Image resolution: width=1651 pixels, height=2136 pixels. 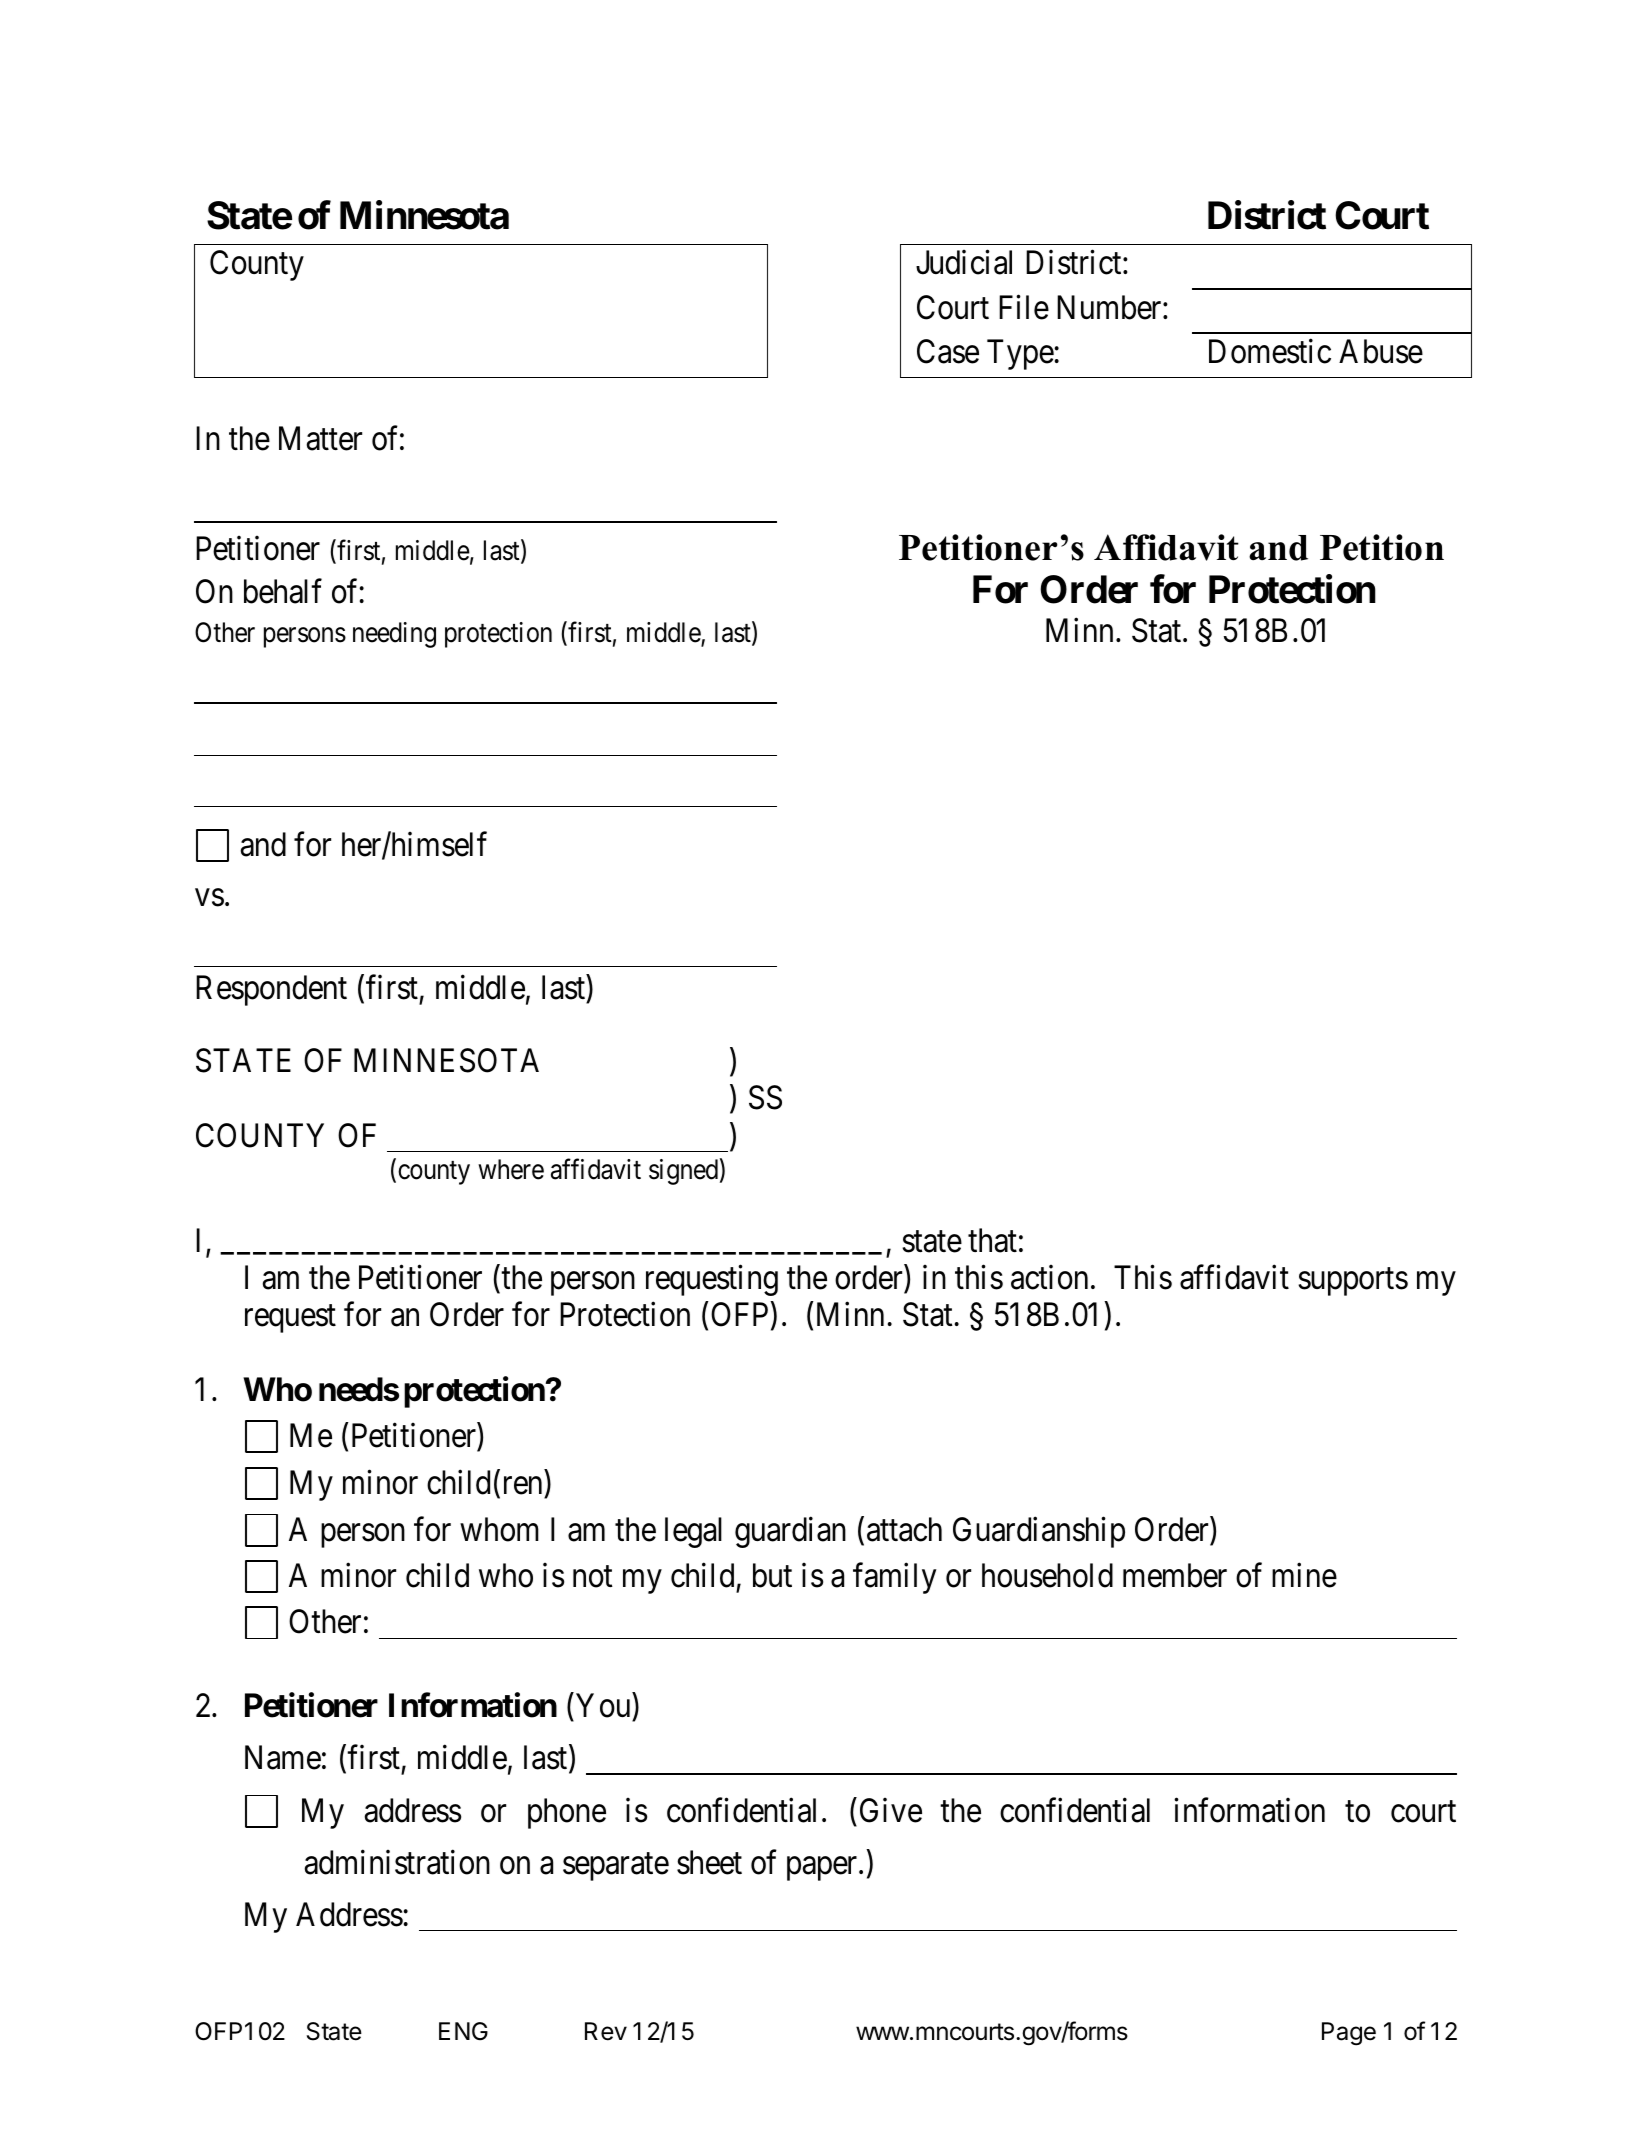 What do you see at coordinates (511, 1169) in the screenshot?
I see `where` at bounding box center [511, 1169].
